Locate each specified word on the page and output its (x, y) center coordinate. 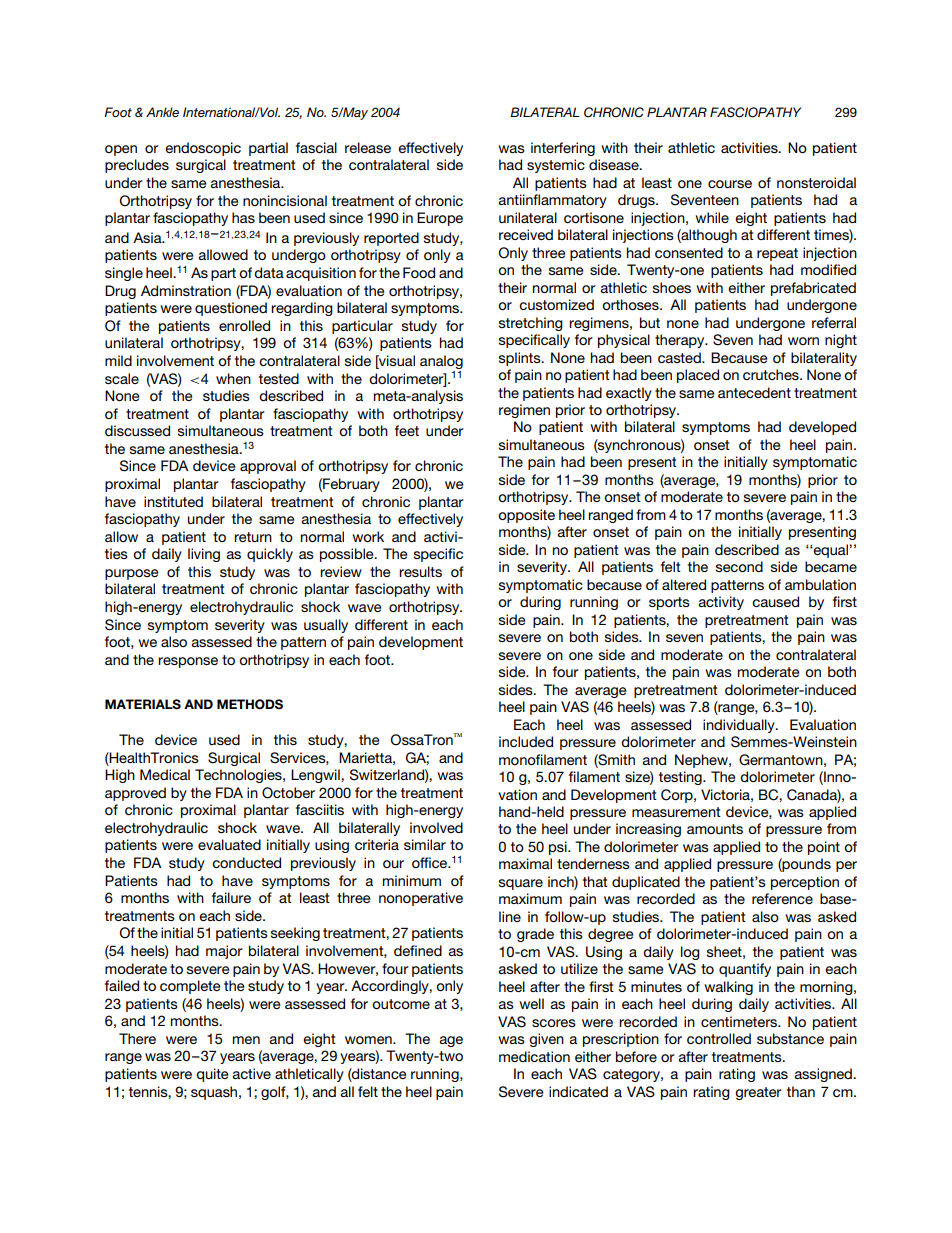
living (204, 555)
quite (212, 1075)
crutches (772, 374)
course (730, 184)
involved (436, 827)
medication (534, 1056)
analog (441, 362)
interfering (563, 149)
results (420, 571)
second (739, 566)
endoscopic (203, 149)
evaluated (229, 844)
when (233, 378)
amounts (715, 829)
